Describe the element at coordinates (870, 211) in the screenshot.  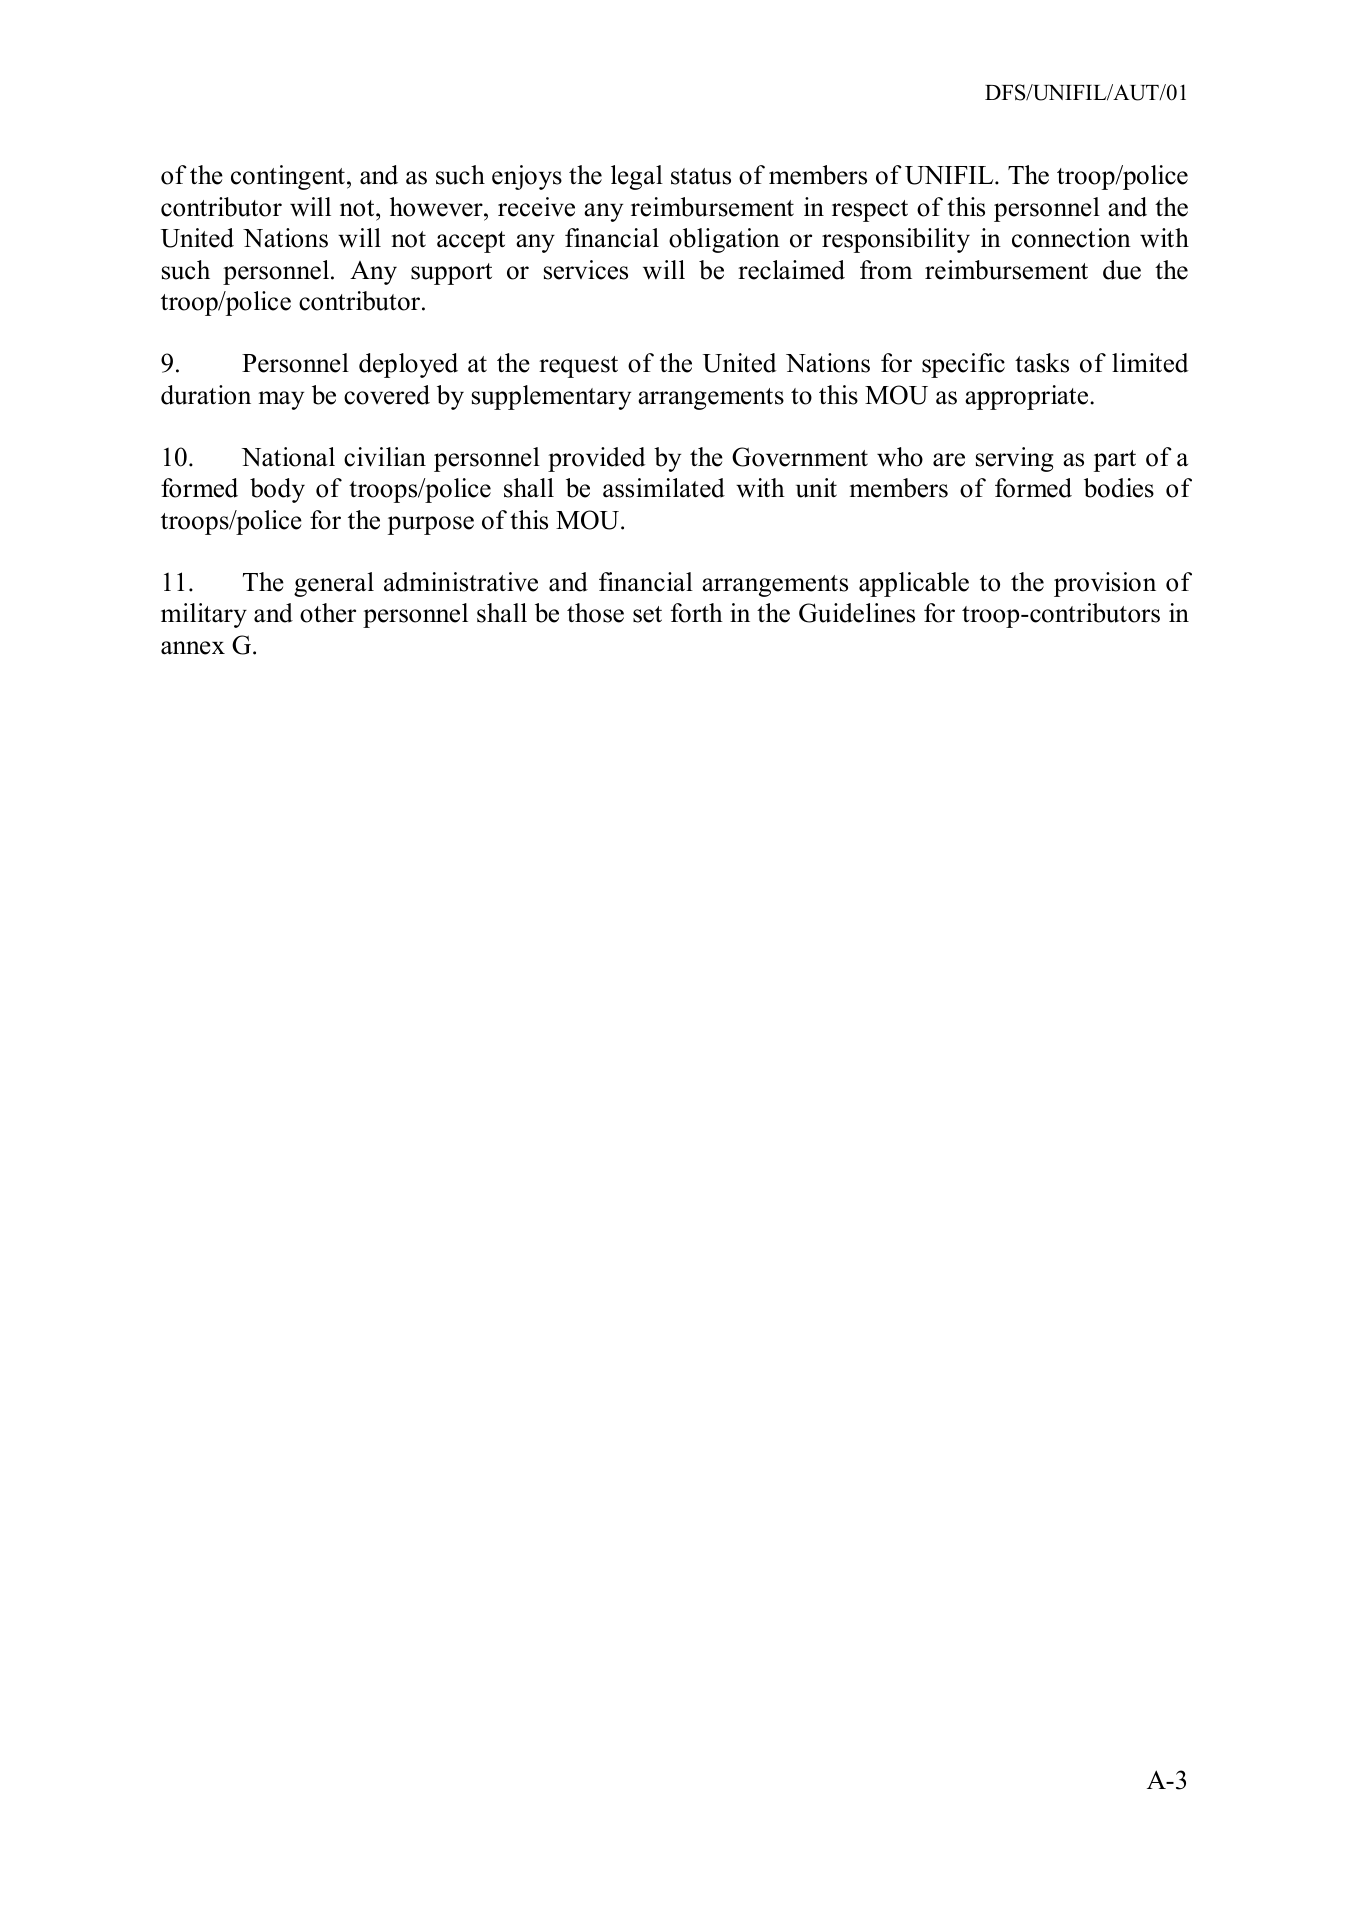
I see `respect` at that location.
